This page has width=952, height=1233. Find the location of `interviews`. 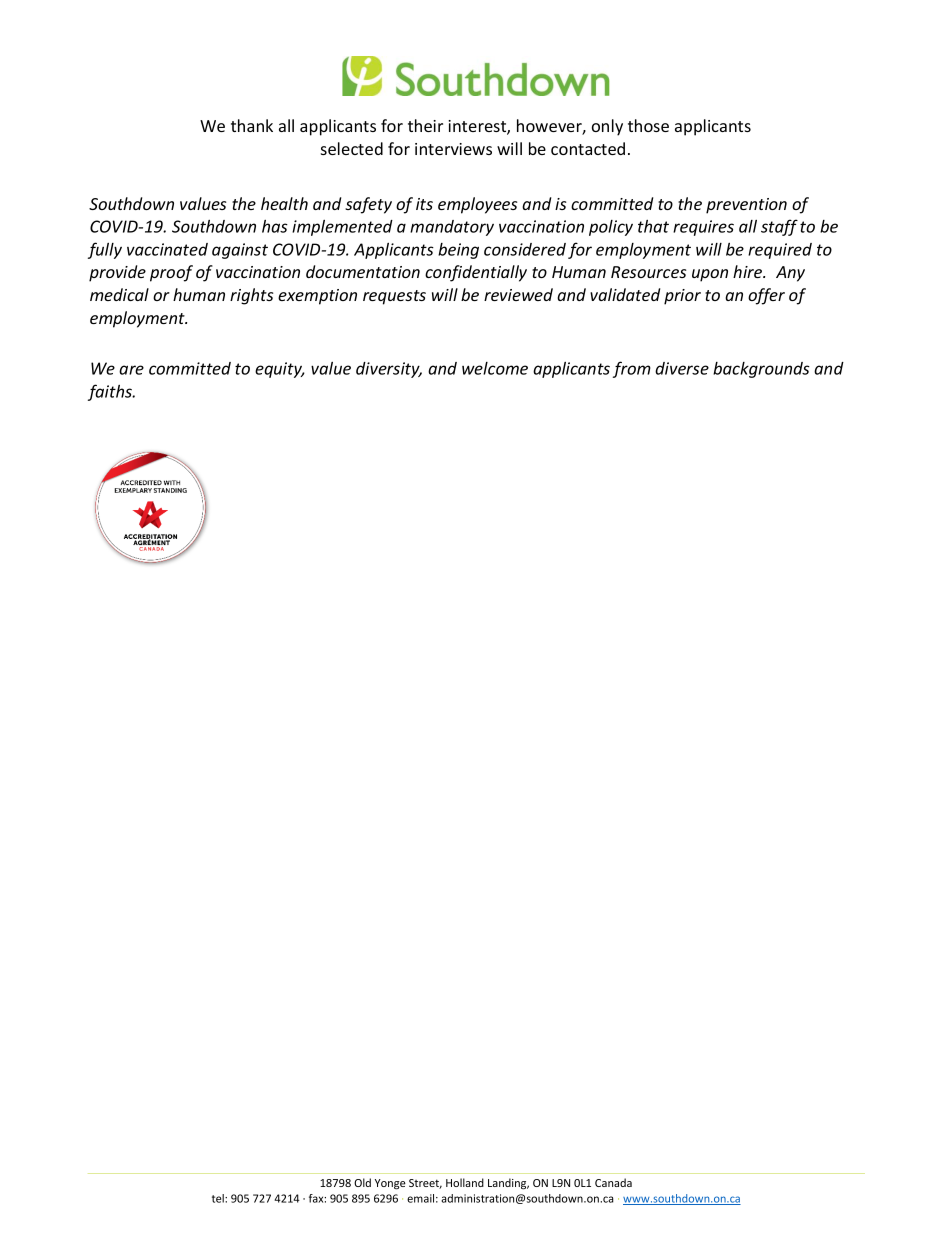

interviews is located at coordinates (453, 149).
